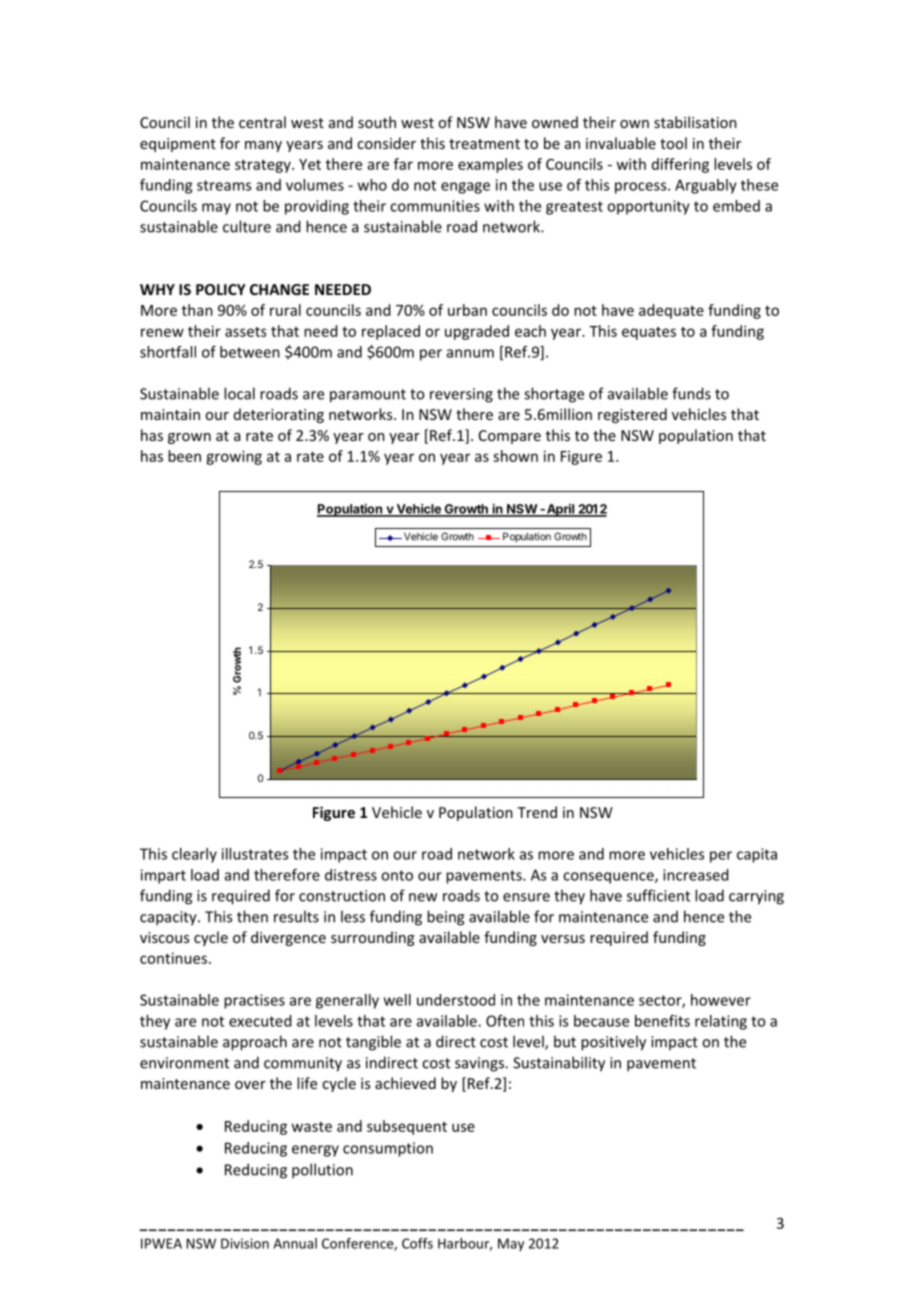 This document has height=1308, width=924. What do you see at coordinates (757, 855) in the document?
I see `capita` at bounding box center [757, 855].
